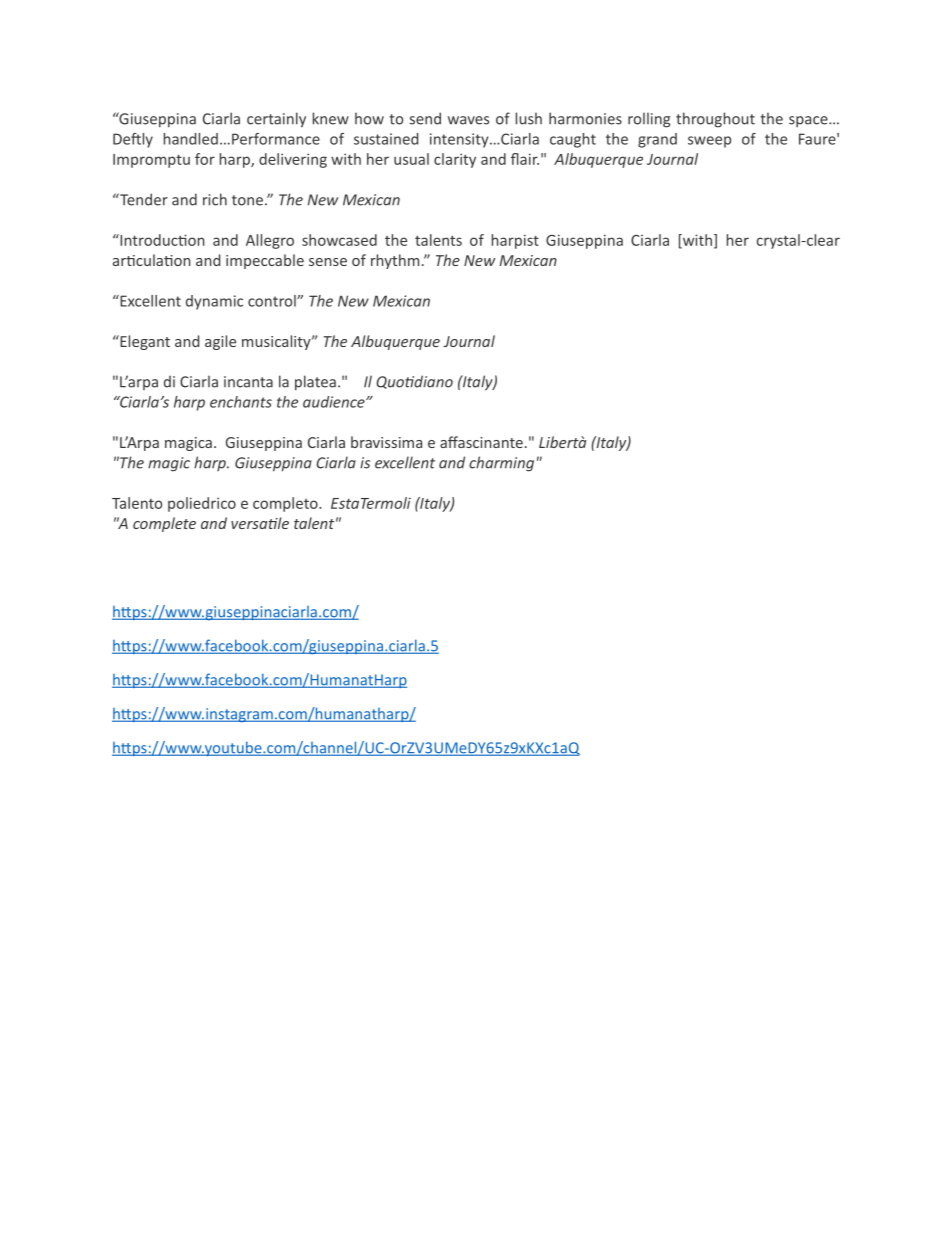 This screenshot has width=952, height=1233. What do you see at coordinates (328, 262) in the screenshot?
I see `sense` at bounding box center [328, 262].
